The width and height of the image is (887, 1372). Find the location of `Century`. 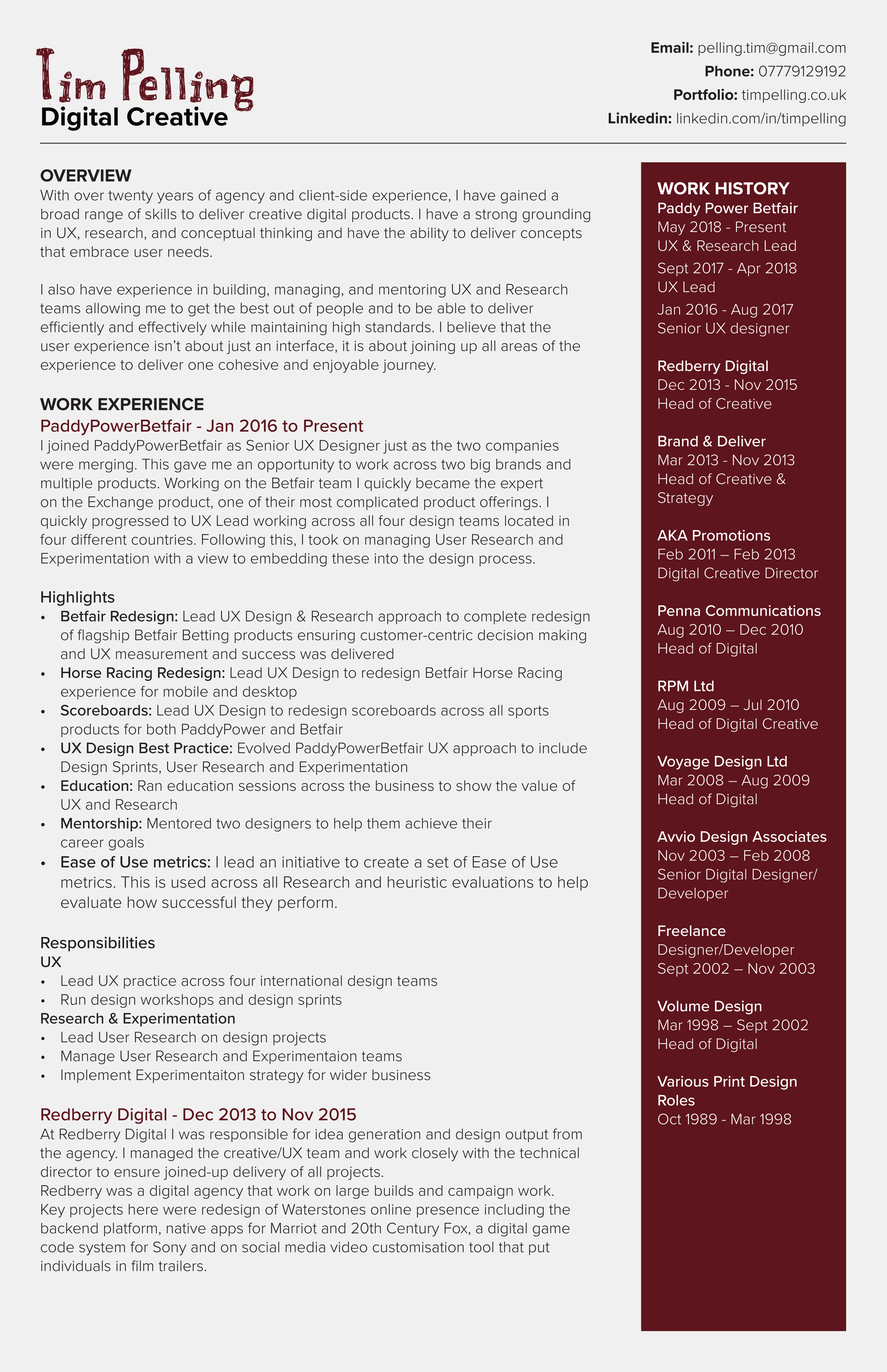

Century is located at coordinates (413, 1229).
